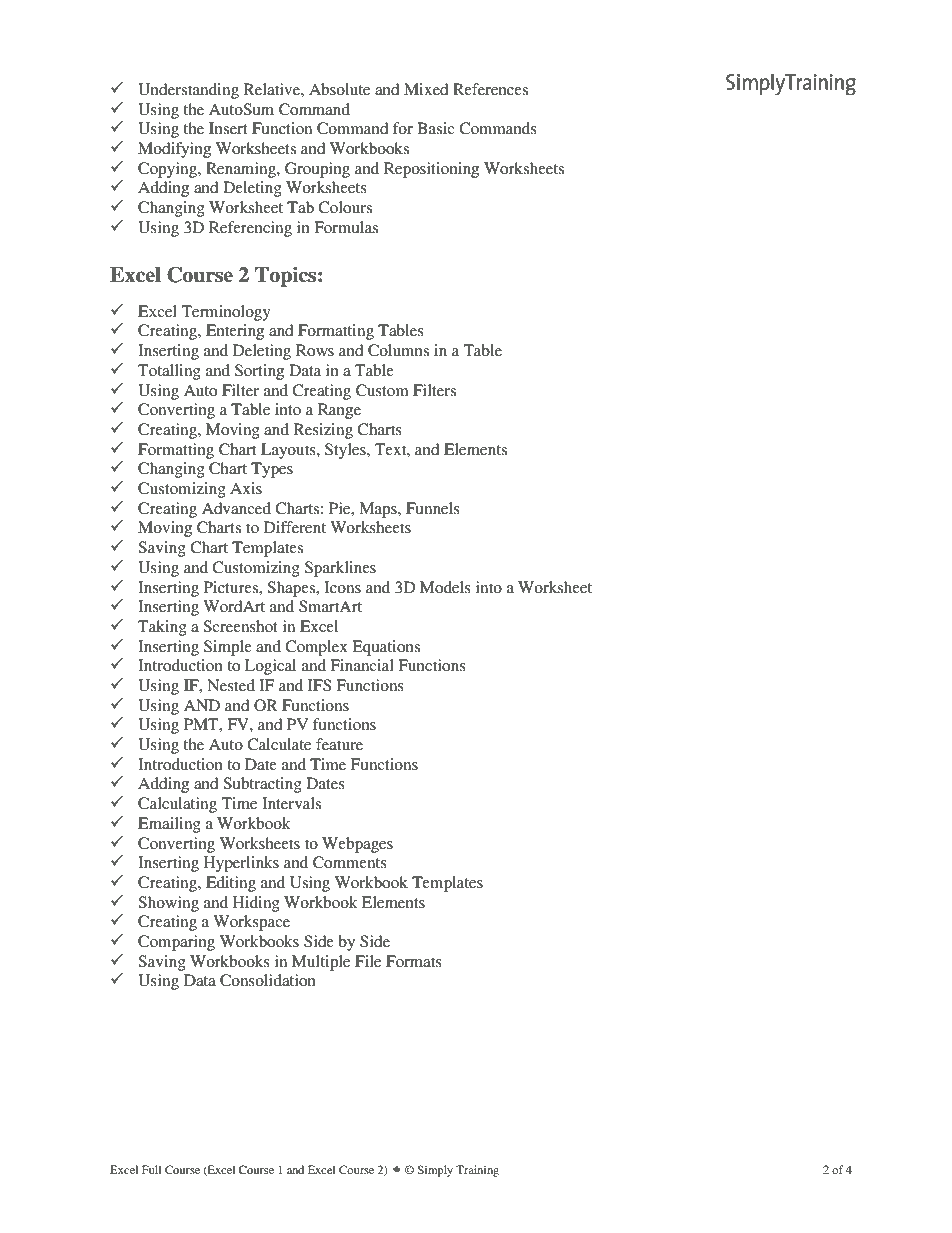  Describe the element at coordinates (151, 1169) in the screenshot. I see `Full` at that location.
